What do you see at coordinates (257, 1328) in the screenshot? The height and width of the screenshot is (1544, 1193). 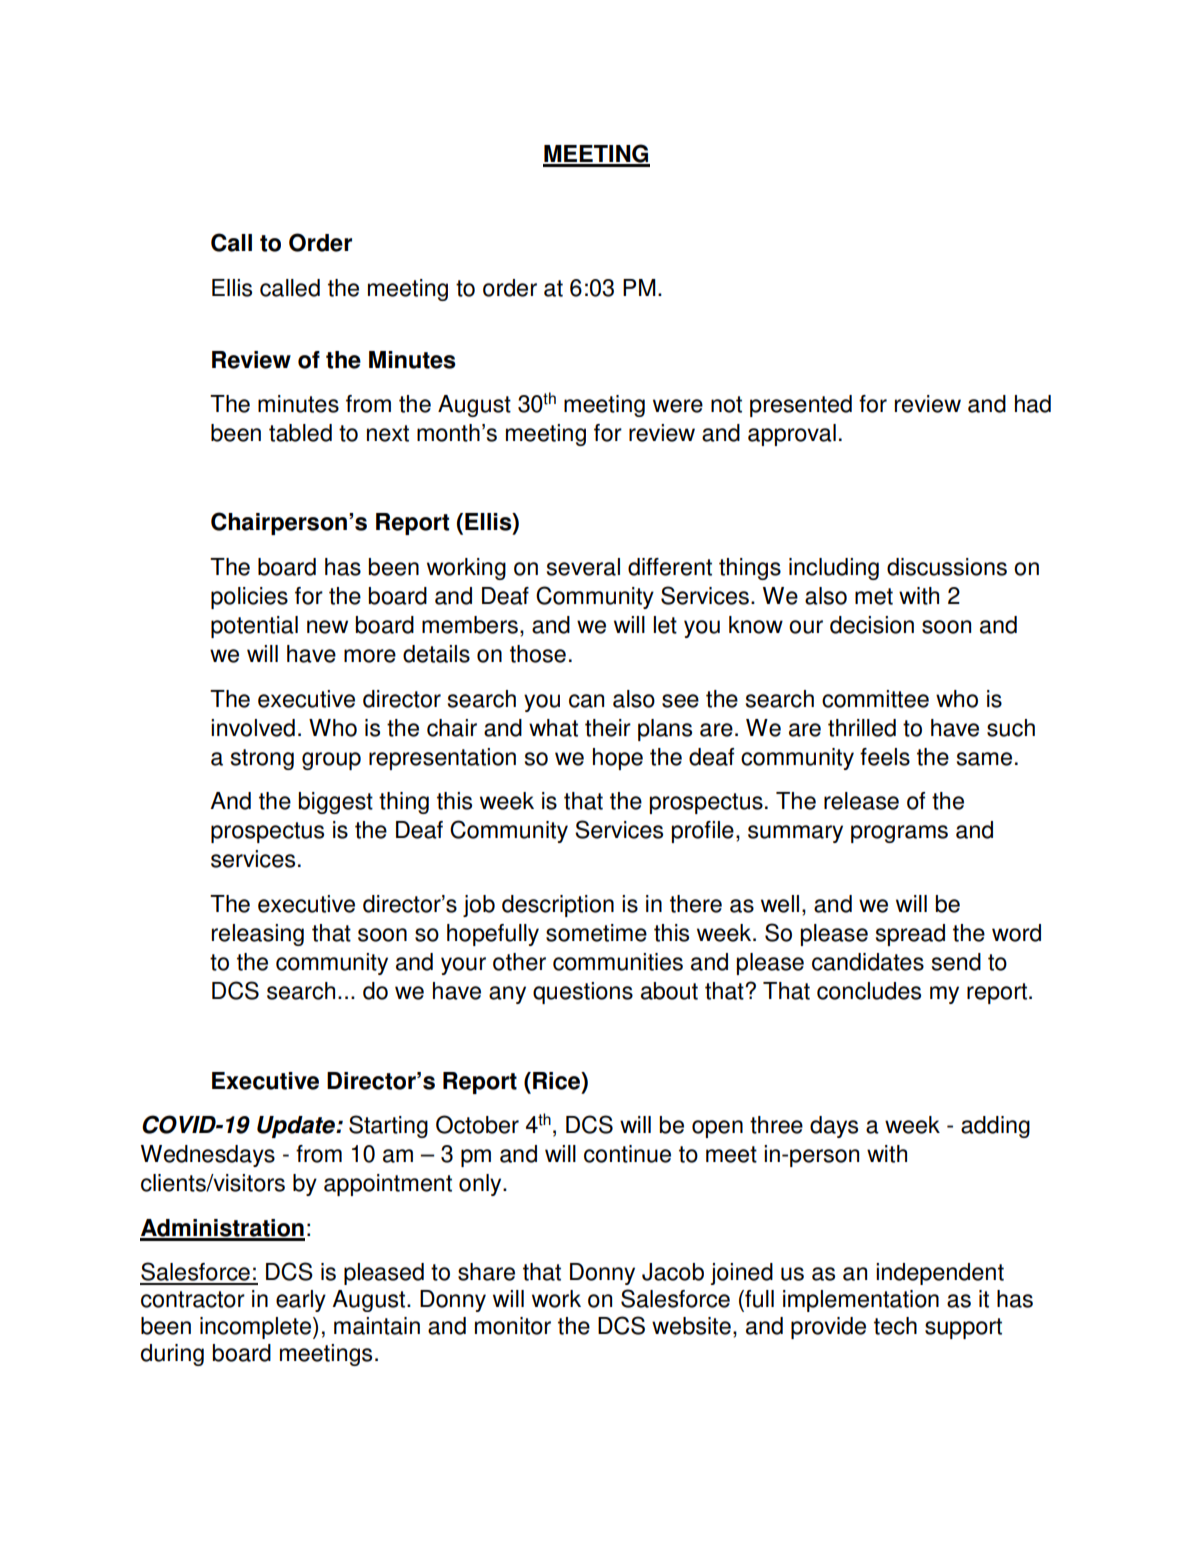 I see `incomplete` at bounding box center [257, 1328].
